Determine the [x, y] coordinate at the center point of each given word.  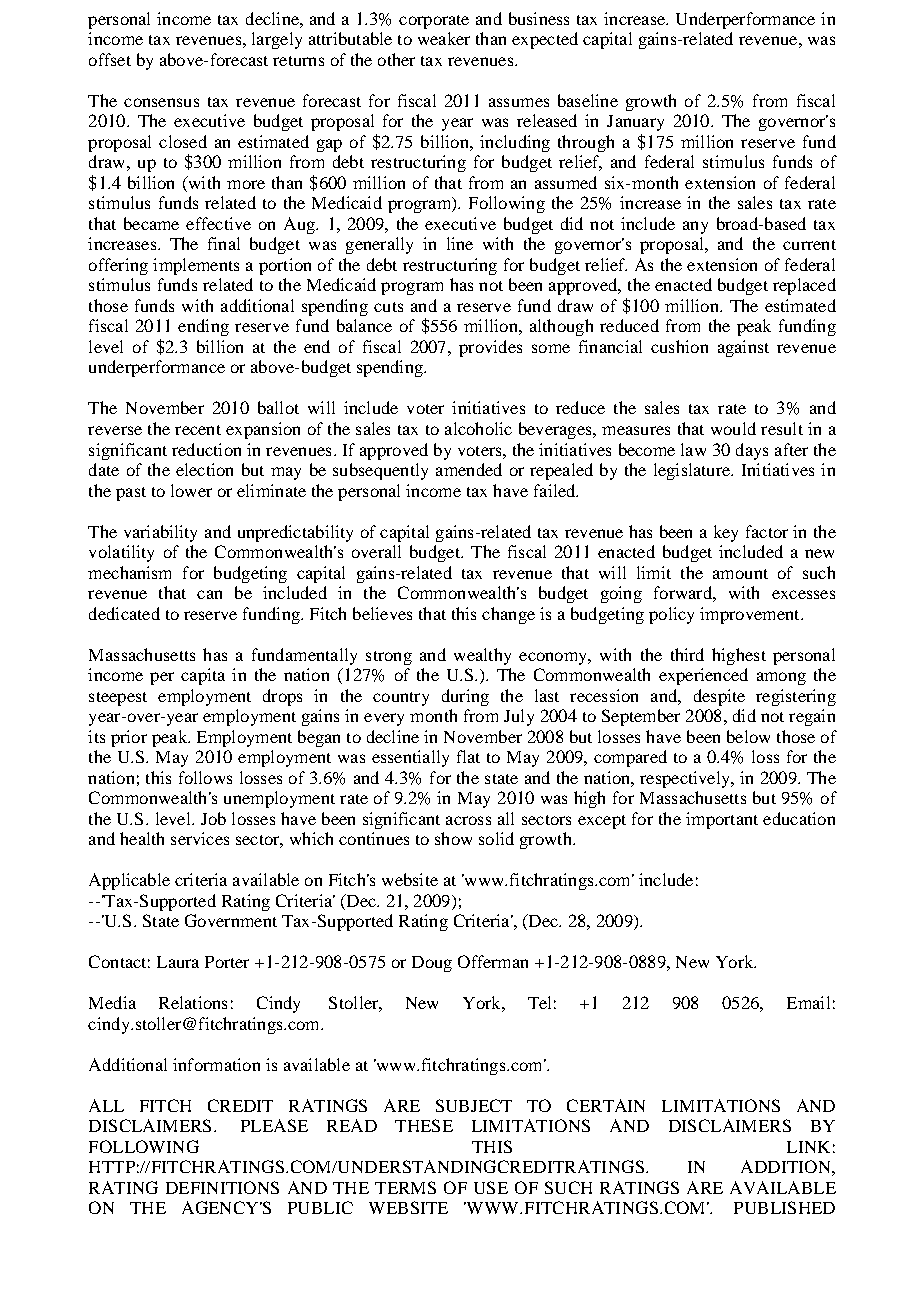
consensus [161, 102]
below [748, 736]
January [635, 123]
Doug [432, 964]
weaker [444, 38]
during [465, 697]
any [695, 227]
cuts [388, 307]
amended [469, 469]
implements [196, 266]
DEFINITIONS [222, 1187]
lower [191, 490]
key [726, 533]
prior [129, 738]
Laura [178, 962]
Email [808, 1002]
